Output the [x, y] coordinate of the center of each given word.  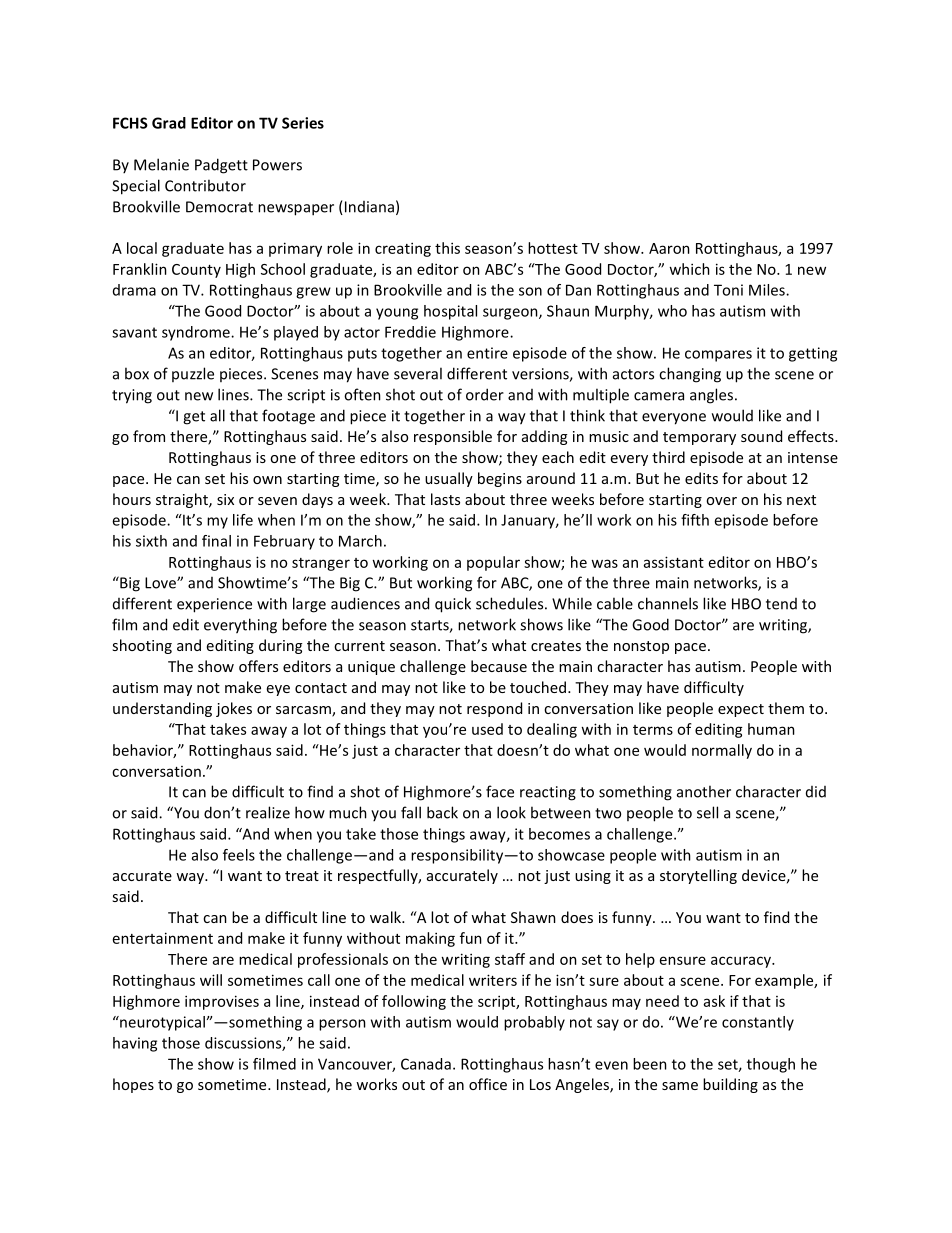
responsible [453, 437]
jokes [234, 709]
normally [722, 751]
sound [761, 436]
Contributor [205, 185]
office [488, 1084]
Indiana [368, 208]
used [487, 729]
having [135, 1044]
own [267, 480]
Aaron [669, 248]
